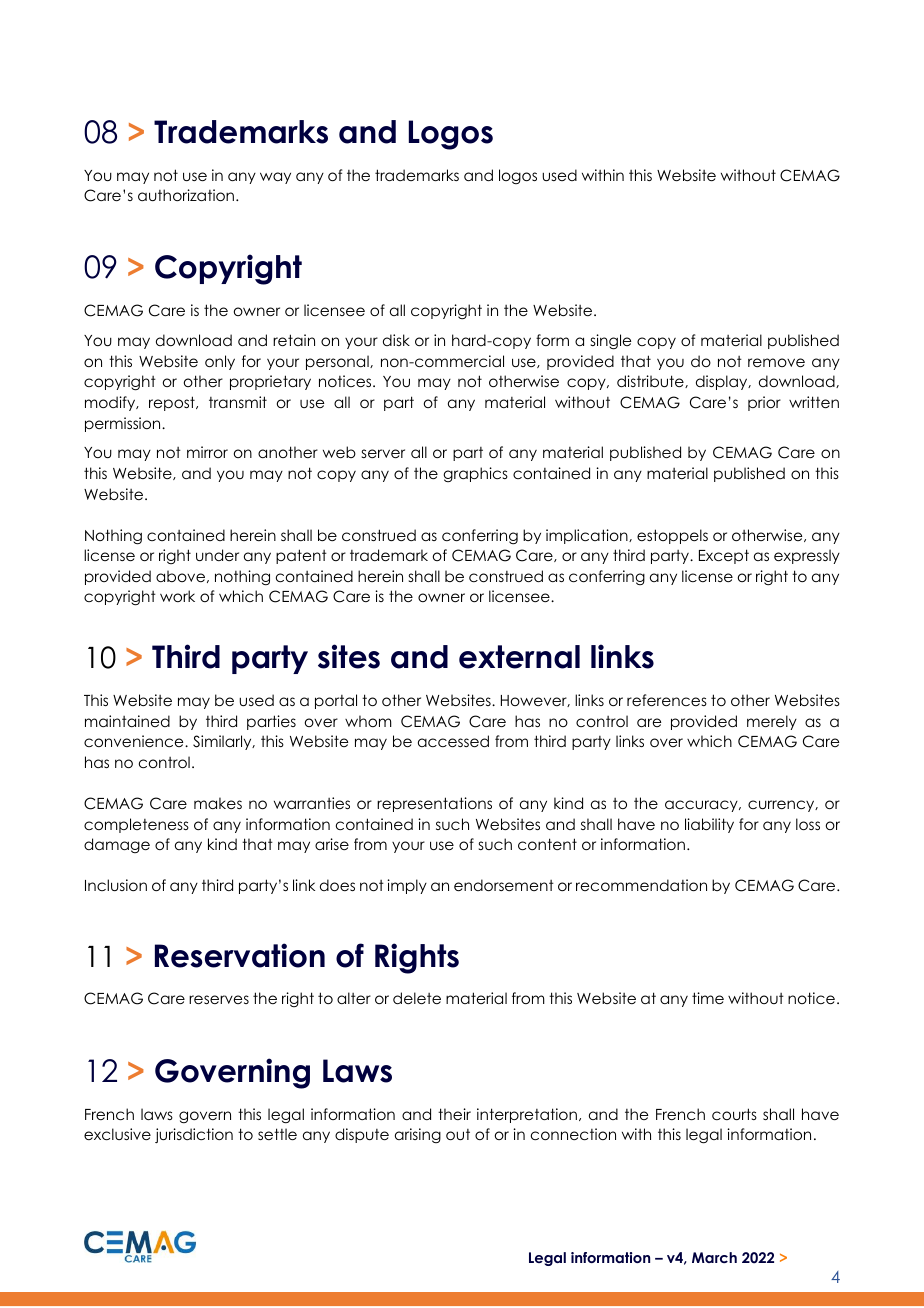 The height and width of the screenshot is (1308, 924). Describe the element at coordinates (772, 722) in the screenshot. I see `merely` at that location.
